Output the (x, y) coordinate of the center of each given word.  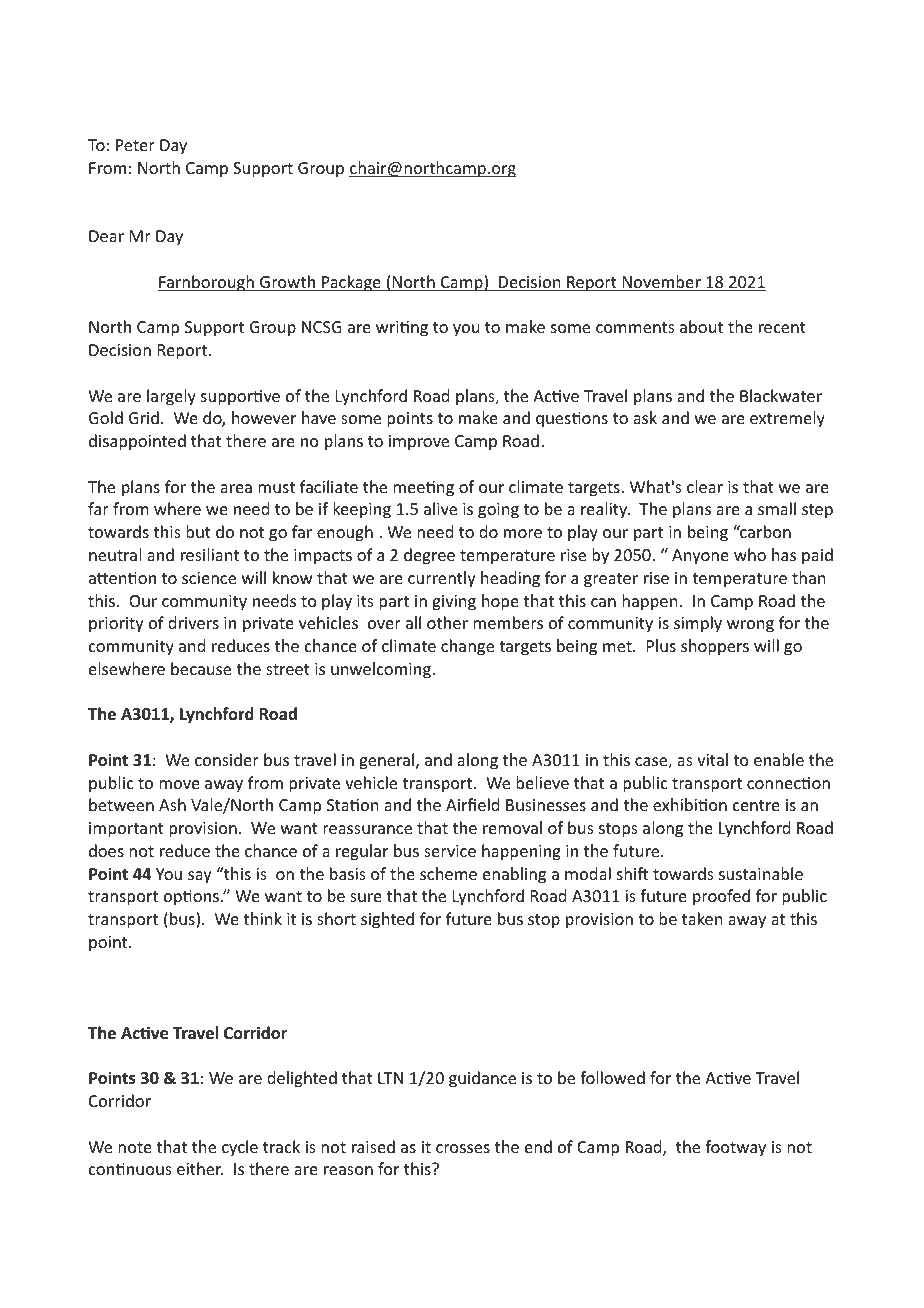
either (200, 1168)
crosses (463, 1148)
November (661, 283)
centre (756, 805)
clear (705, 486)
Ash (172, 804)
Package (351, 283)
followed (612, 1077)
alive (440, 508)
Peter (135, 145)
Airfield (472, 804)
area (236, 488)
